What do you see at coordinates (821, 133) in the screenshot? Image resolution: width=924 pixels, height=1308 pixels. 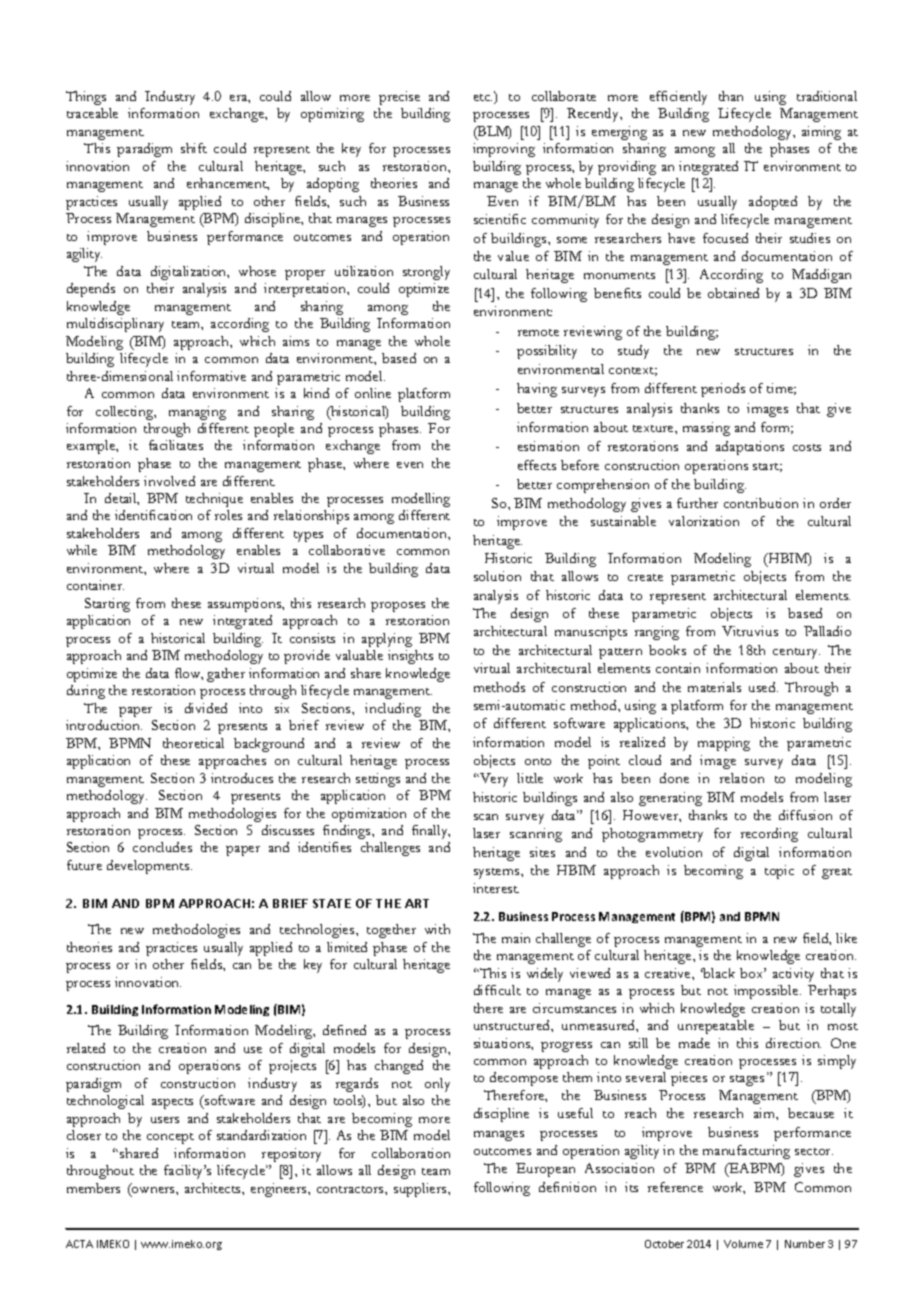 I see `aiming` at bounding box center [821, 133].
